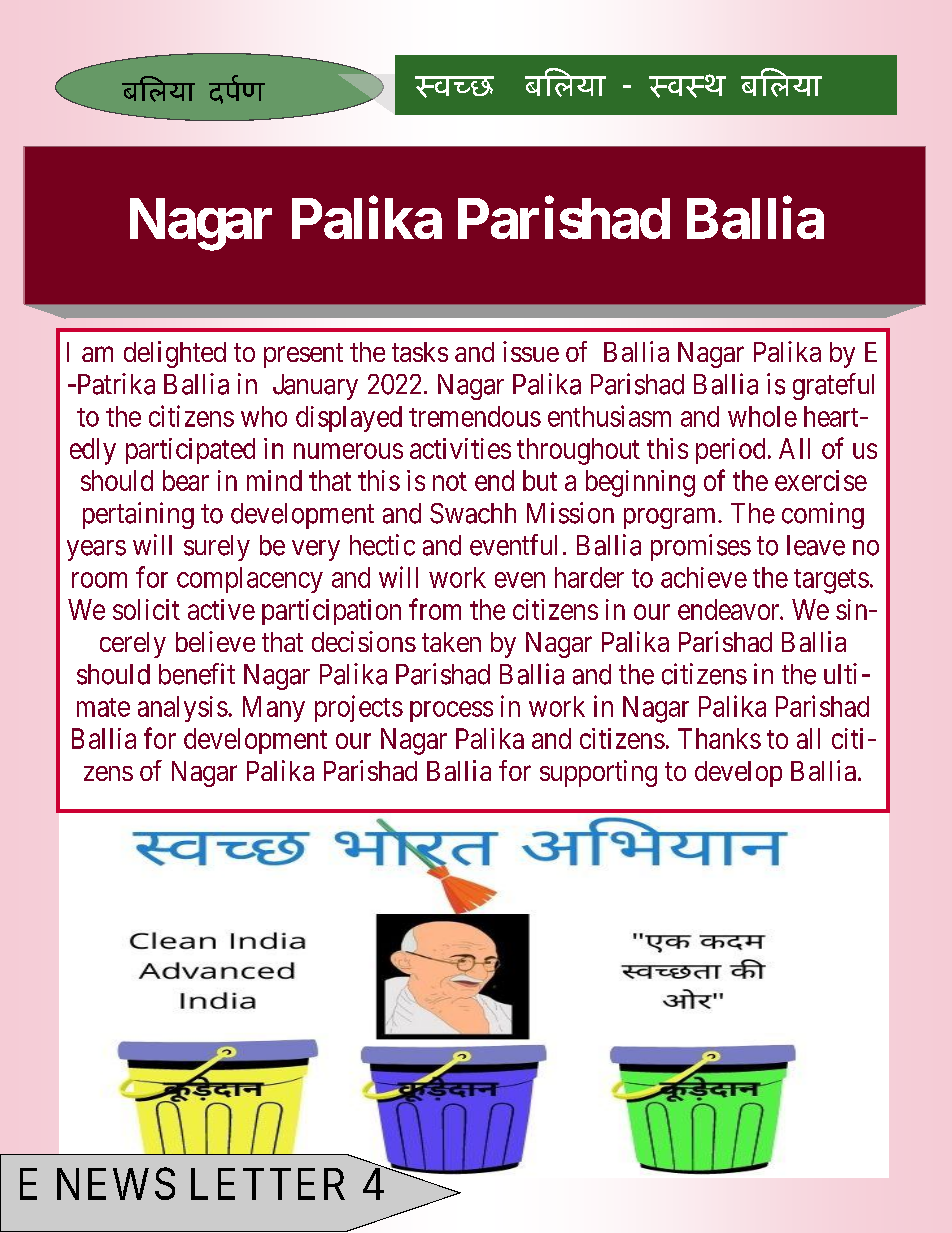 The width and height of the document is (952, 1233). Describe the element at coordinates (268, 1184) in the document. I see `LETTER` at that location.
